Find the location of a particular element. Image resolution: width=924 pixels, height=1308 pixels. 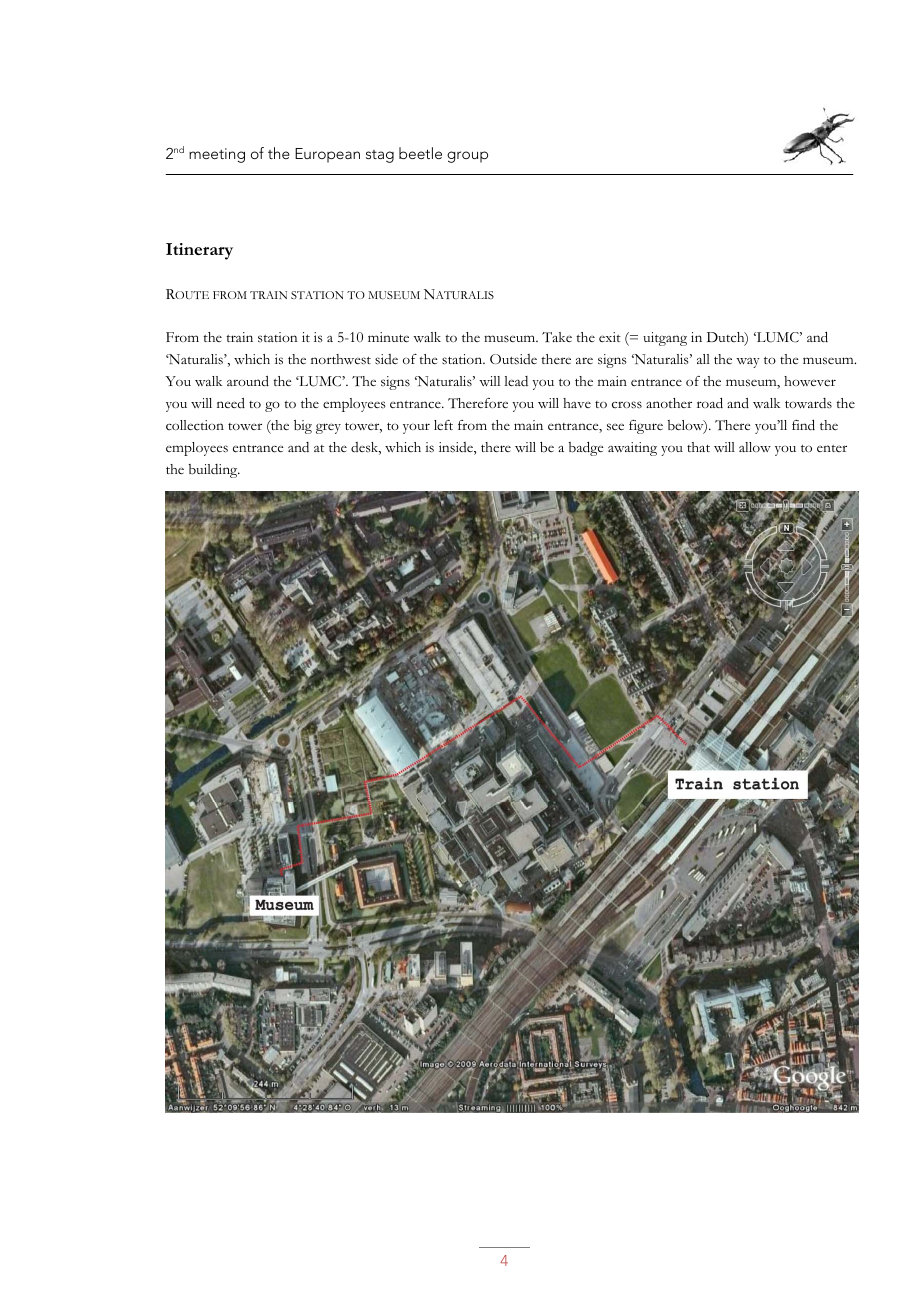

exit is located at coordinates (610, 337).
